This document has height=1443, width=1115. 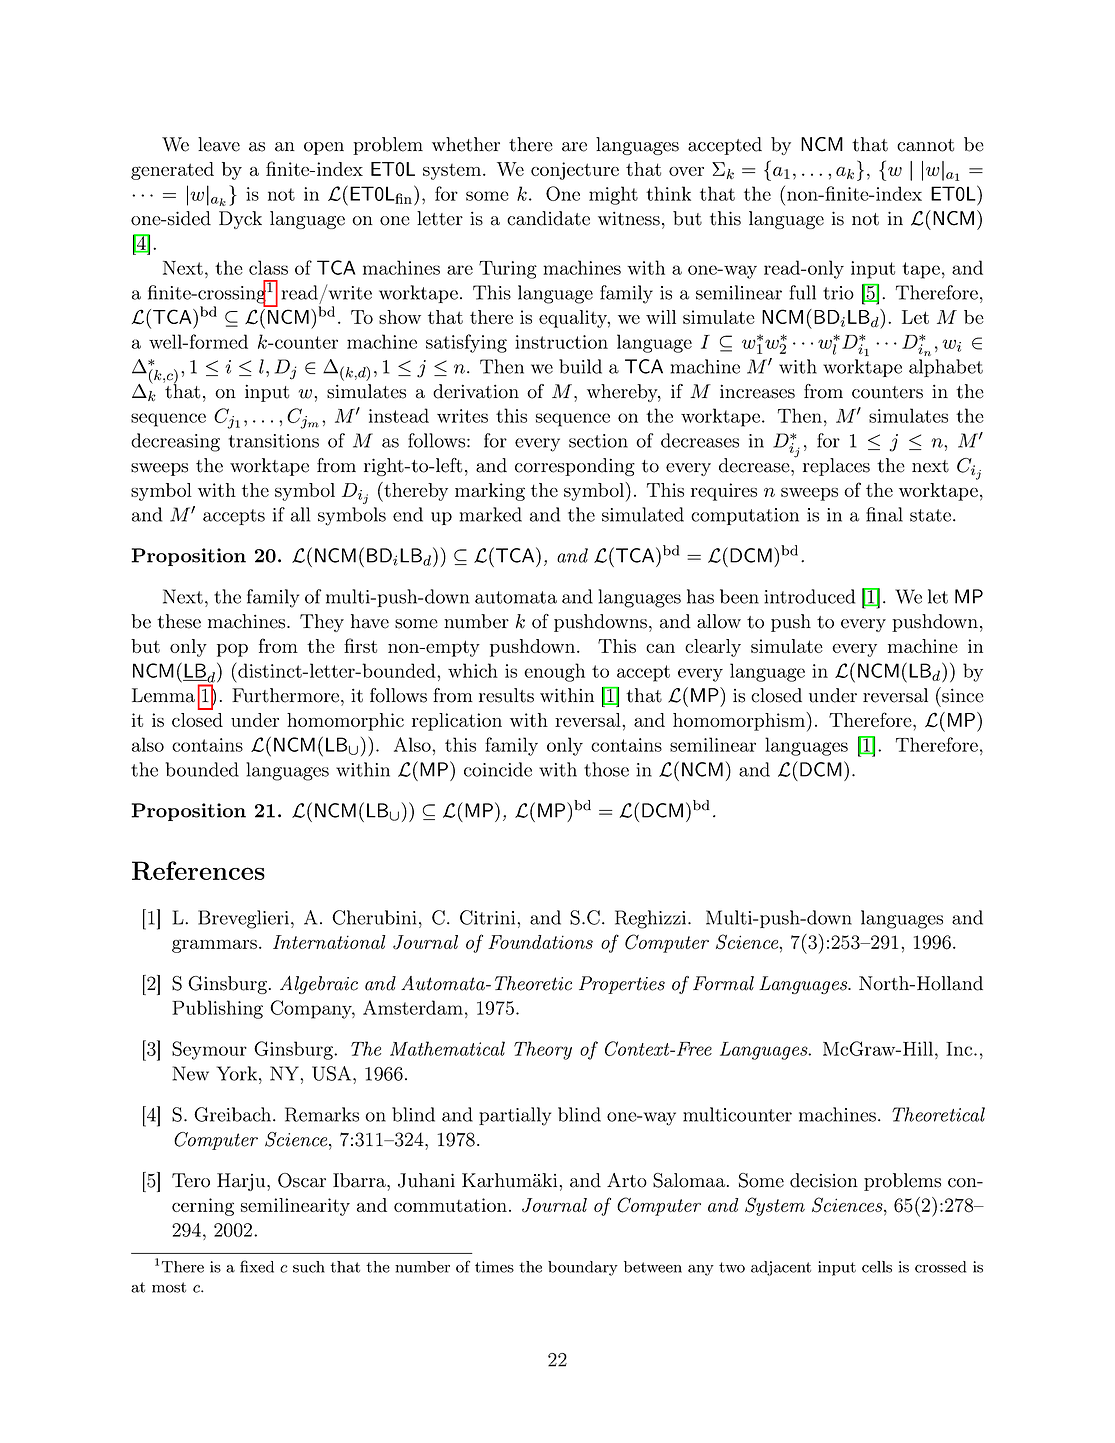 What do you see at coordinates (884, 514) in the document?
I see `final` at bounding box center [884, 514].
